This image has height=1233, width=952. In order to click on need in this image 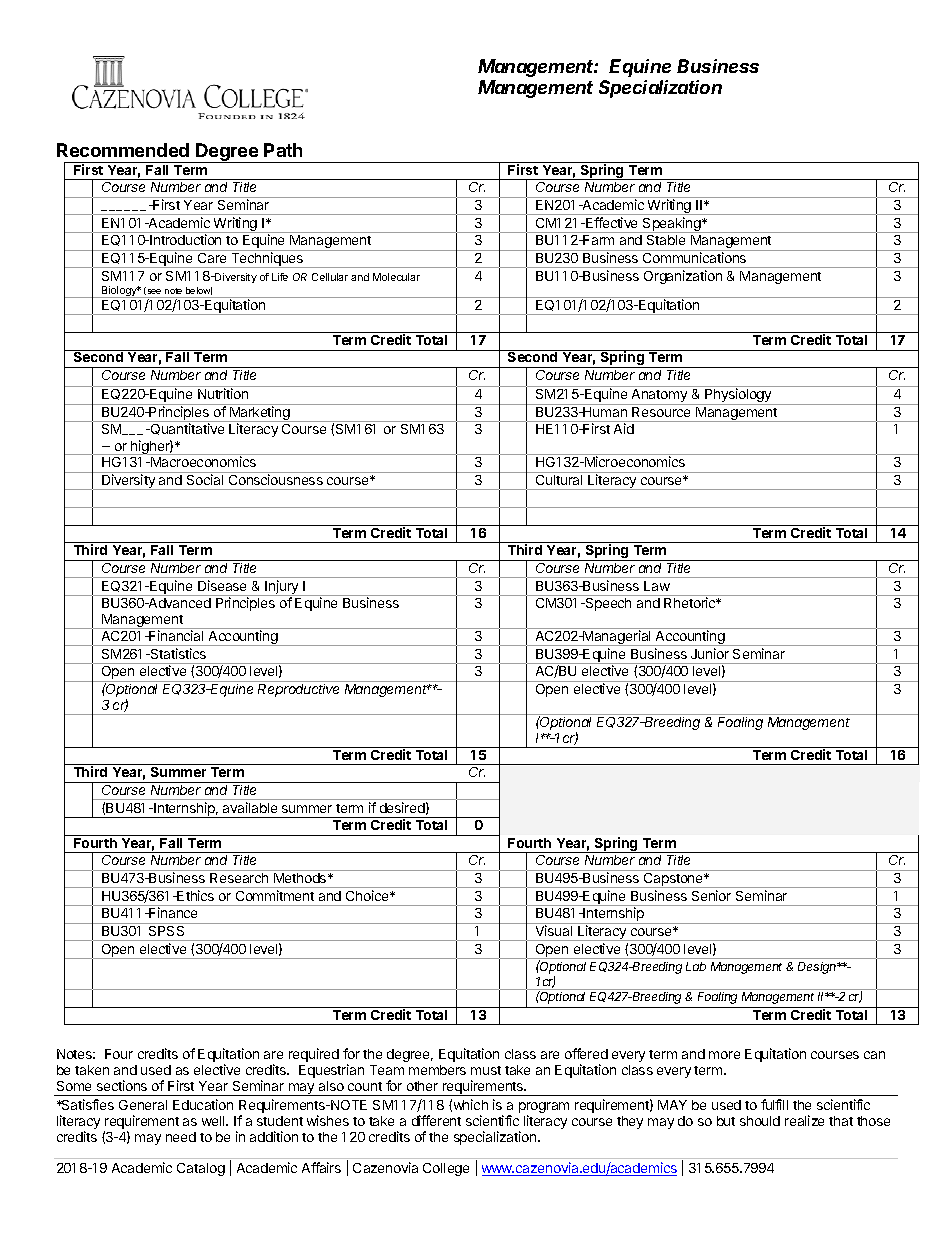, I will do `click(181, 1137)`.
